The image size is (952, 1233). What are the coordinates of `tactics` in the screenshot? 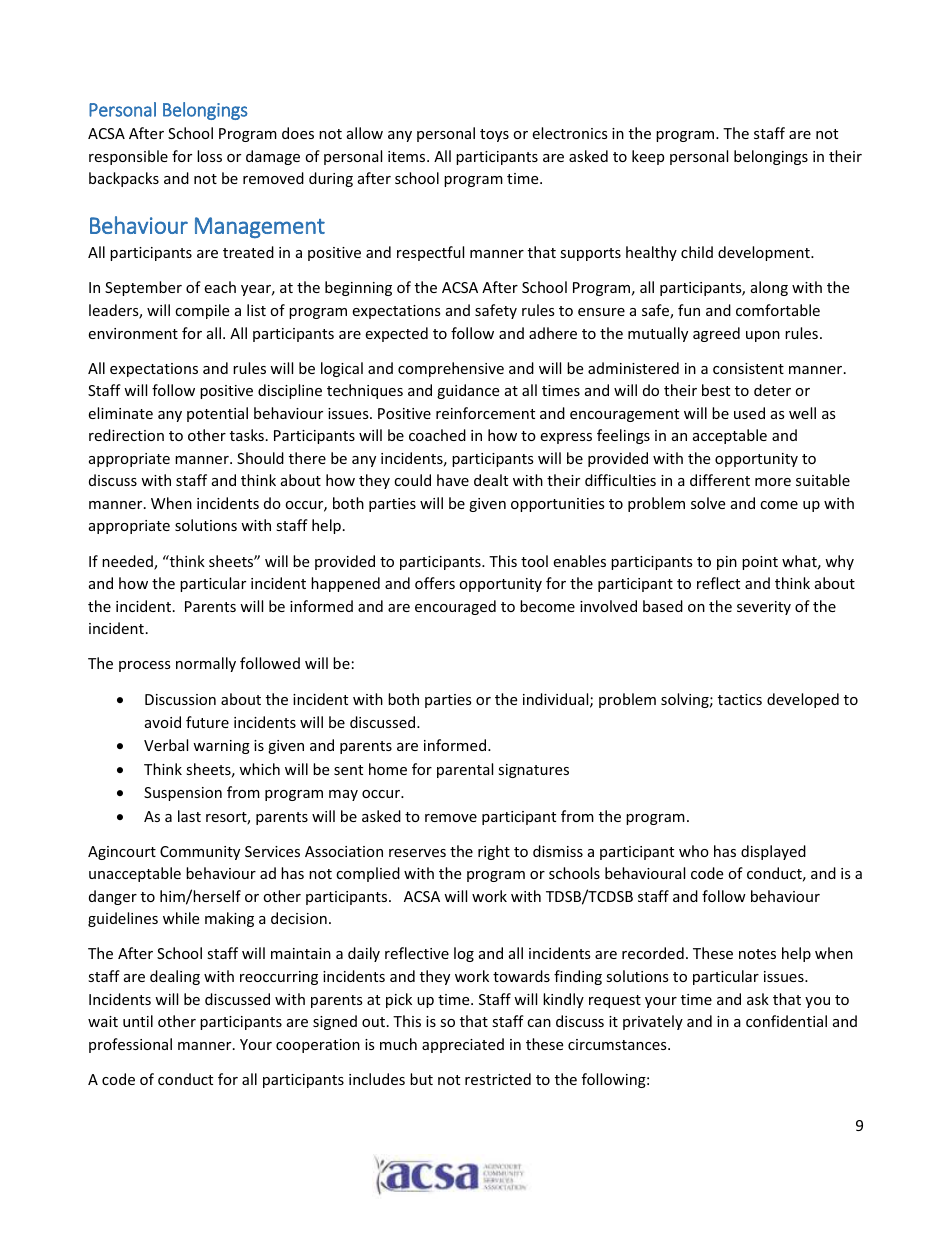 It's located at (740, 699).
